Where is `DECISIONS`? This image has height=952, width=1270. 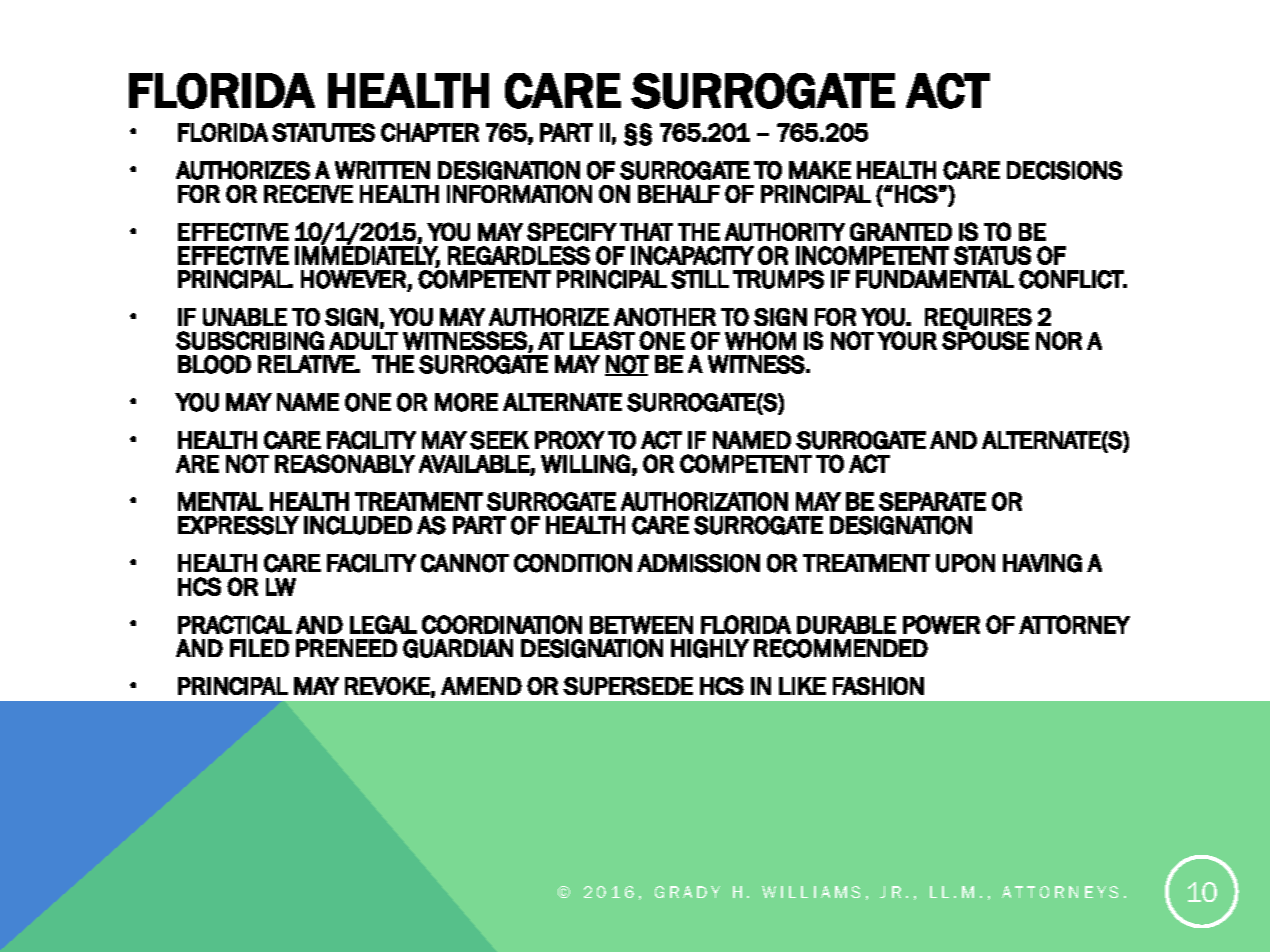
DECISIONS is located at coordinates (1064, 170).
